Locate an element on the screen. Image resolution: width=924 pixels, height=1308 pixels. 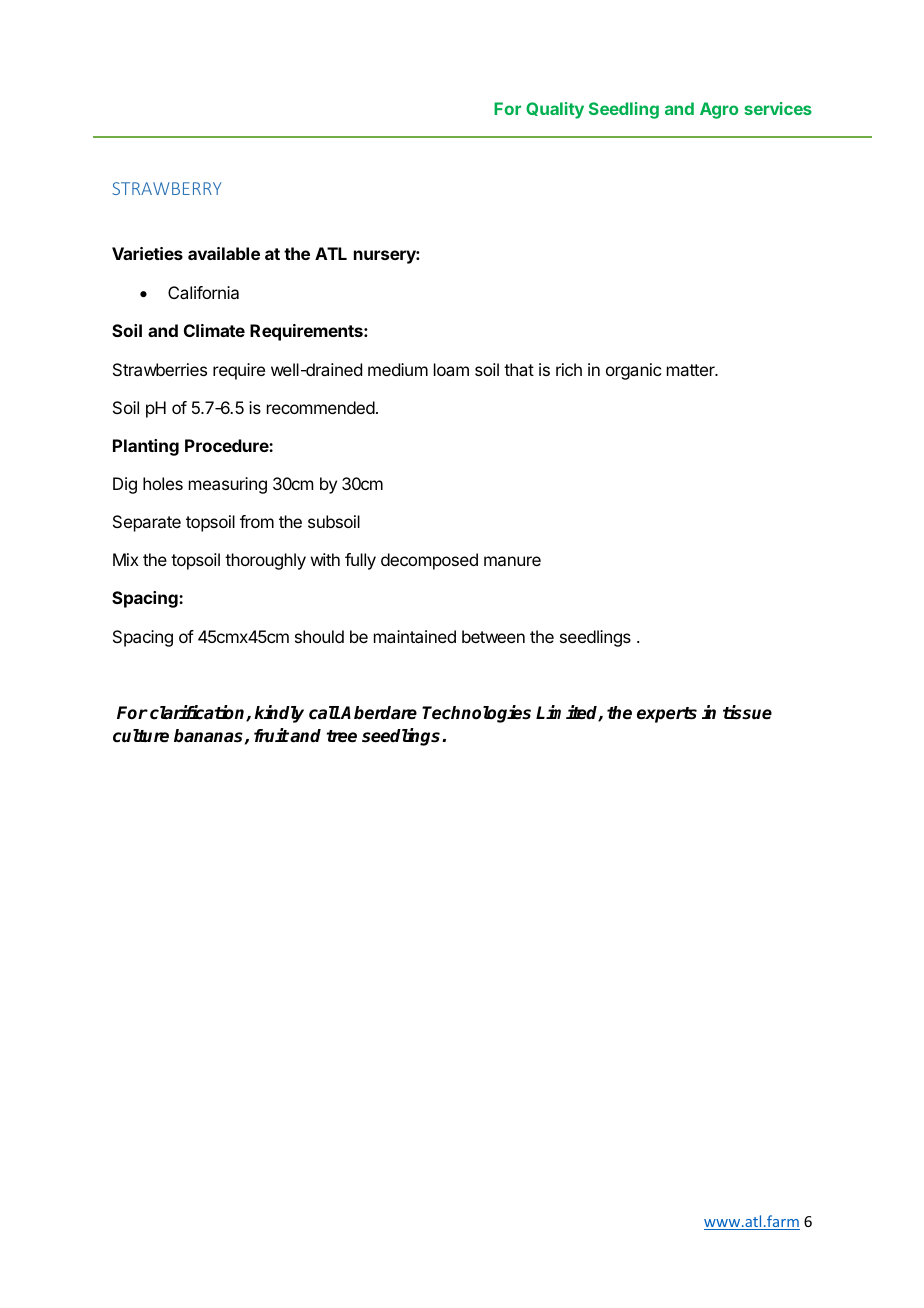
experts is located at coordinates (667, 715).
